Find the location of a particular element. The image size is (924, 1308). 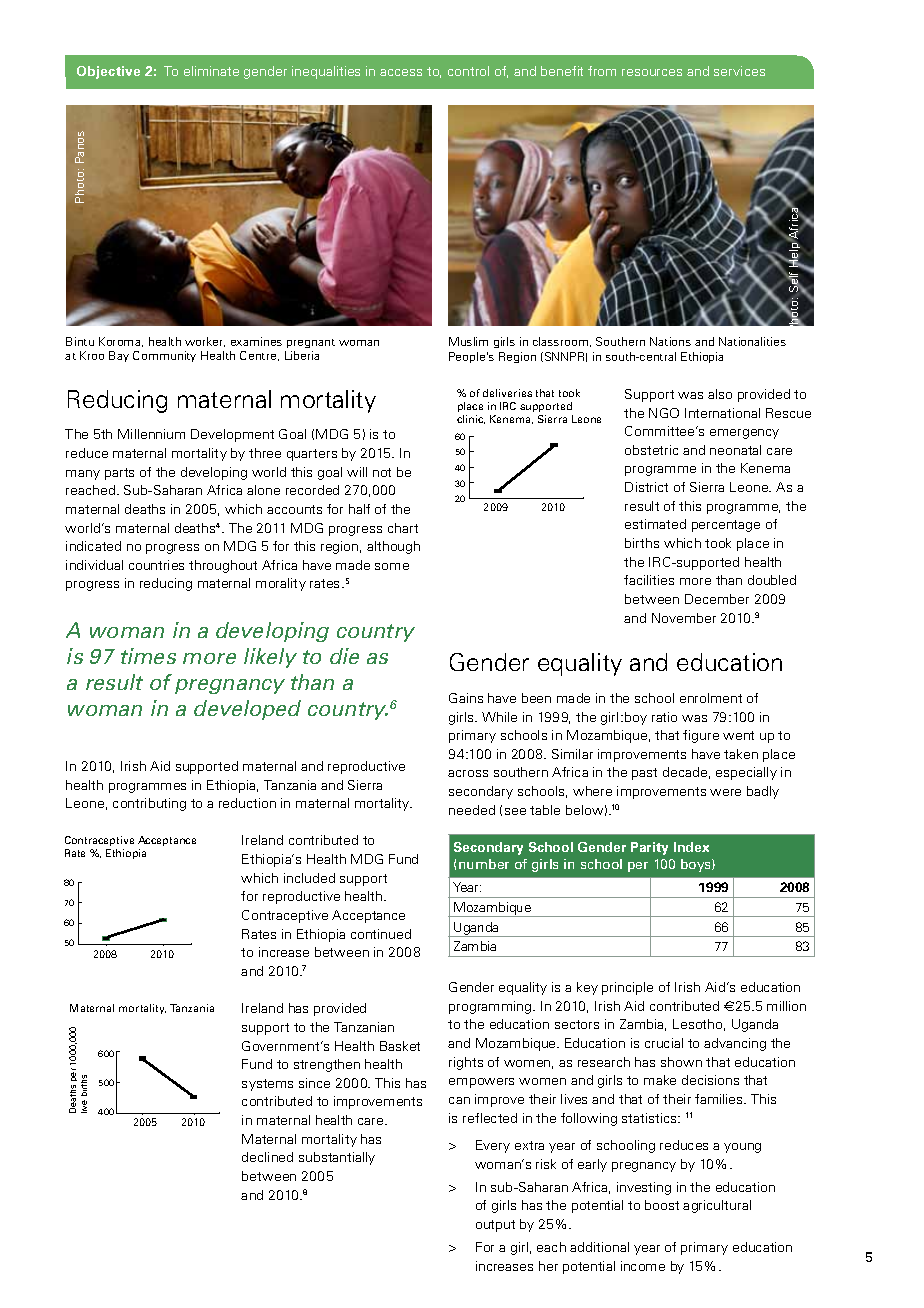

advancing is located at coordinates (735, 1044).
